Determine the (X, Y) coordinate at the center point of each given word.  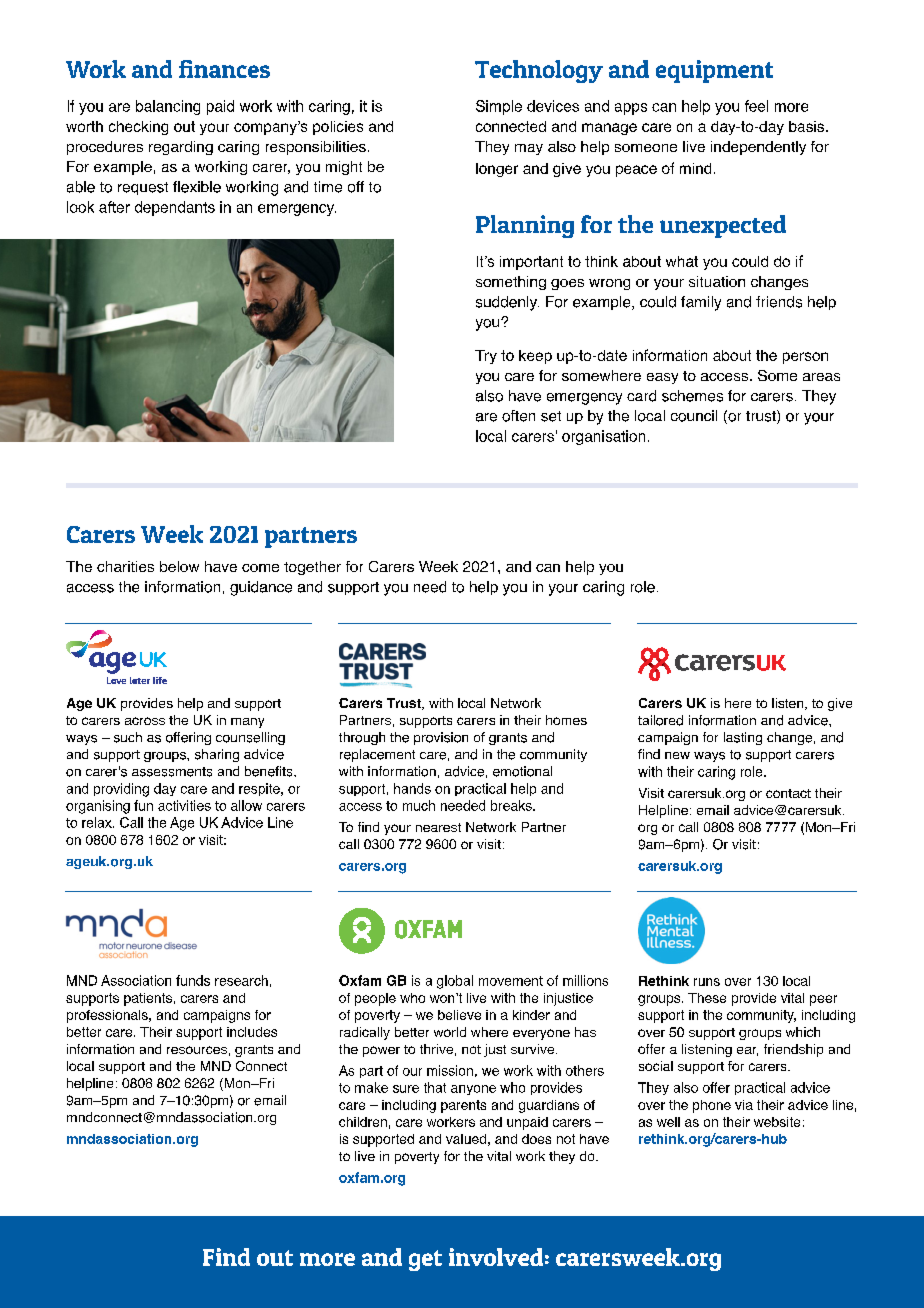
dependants (175, 208)
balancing (168, 107)
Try (486, 357)
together (312, 568)
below (179, 566)
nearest (438, 827)
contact (788, 793)
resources (197, 1050)
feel (756, 106)
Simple (499, 107)
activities (184, 805)
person (805, 358)
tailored (660, 720)
